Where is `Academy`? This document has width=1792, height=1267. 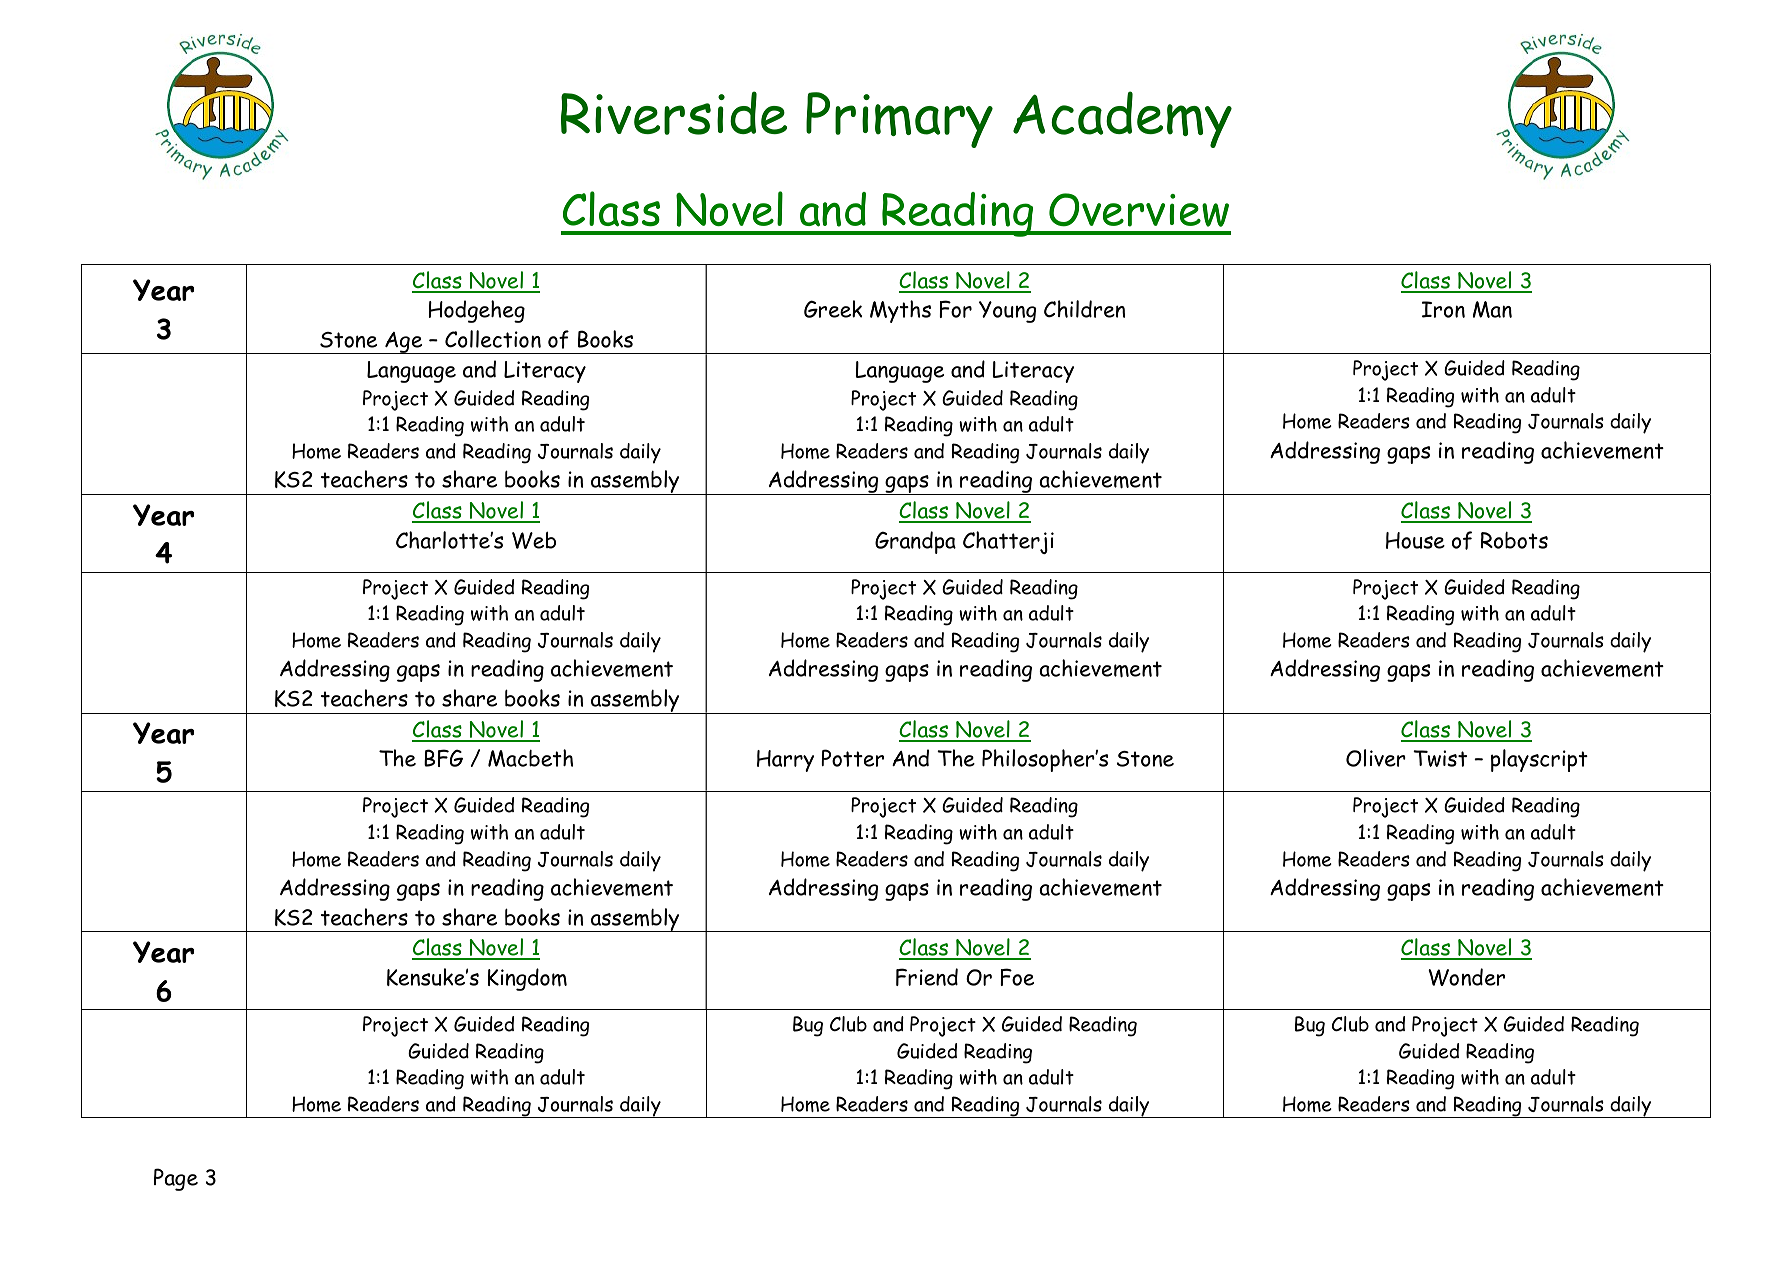
Academy is located at coordinates (1122, 119).
